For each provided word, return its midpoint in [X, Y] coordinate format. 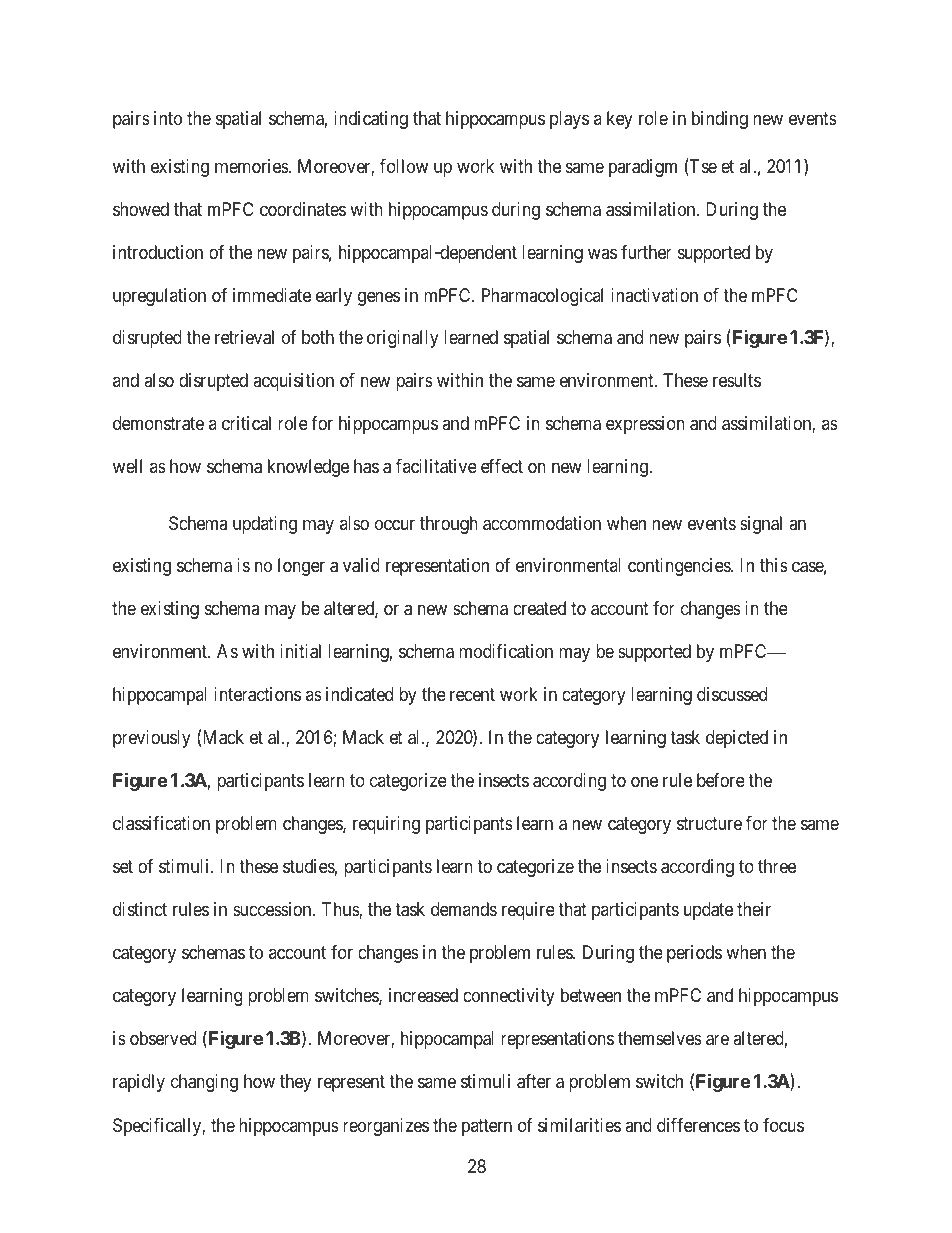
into [168, 118]
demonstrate [158, 423]
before [721, 780]
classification [161, 823]
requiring [386, 825]
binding [720, 120]
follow [404, 166]
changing [204, 1083]
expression [645, 425]
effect [502, 466]
